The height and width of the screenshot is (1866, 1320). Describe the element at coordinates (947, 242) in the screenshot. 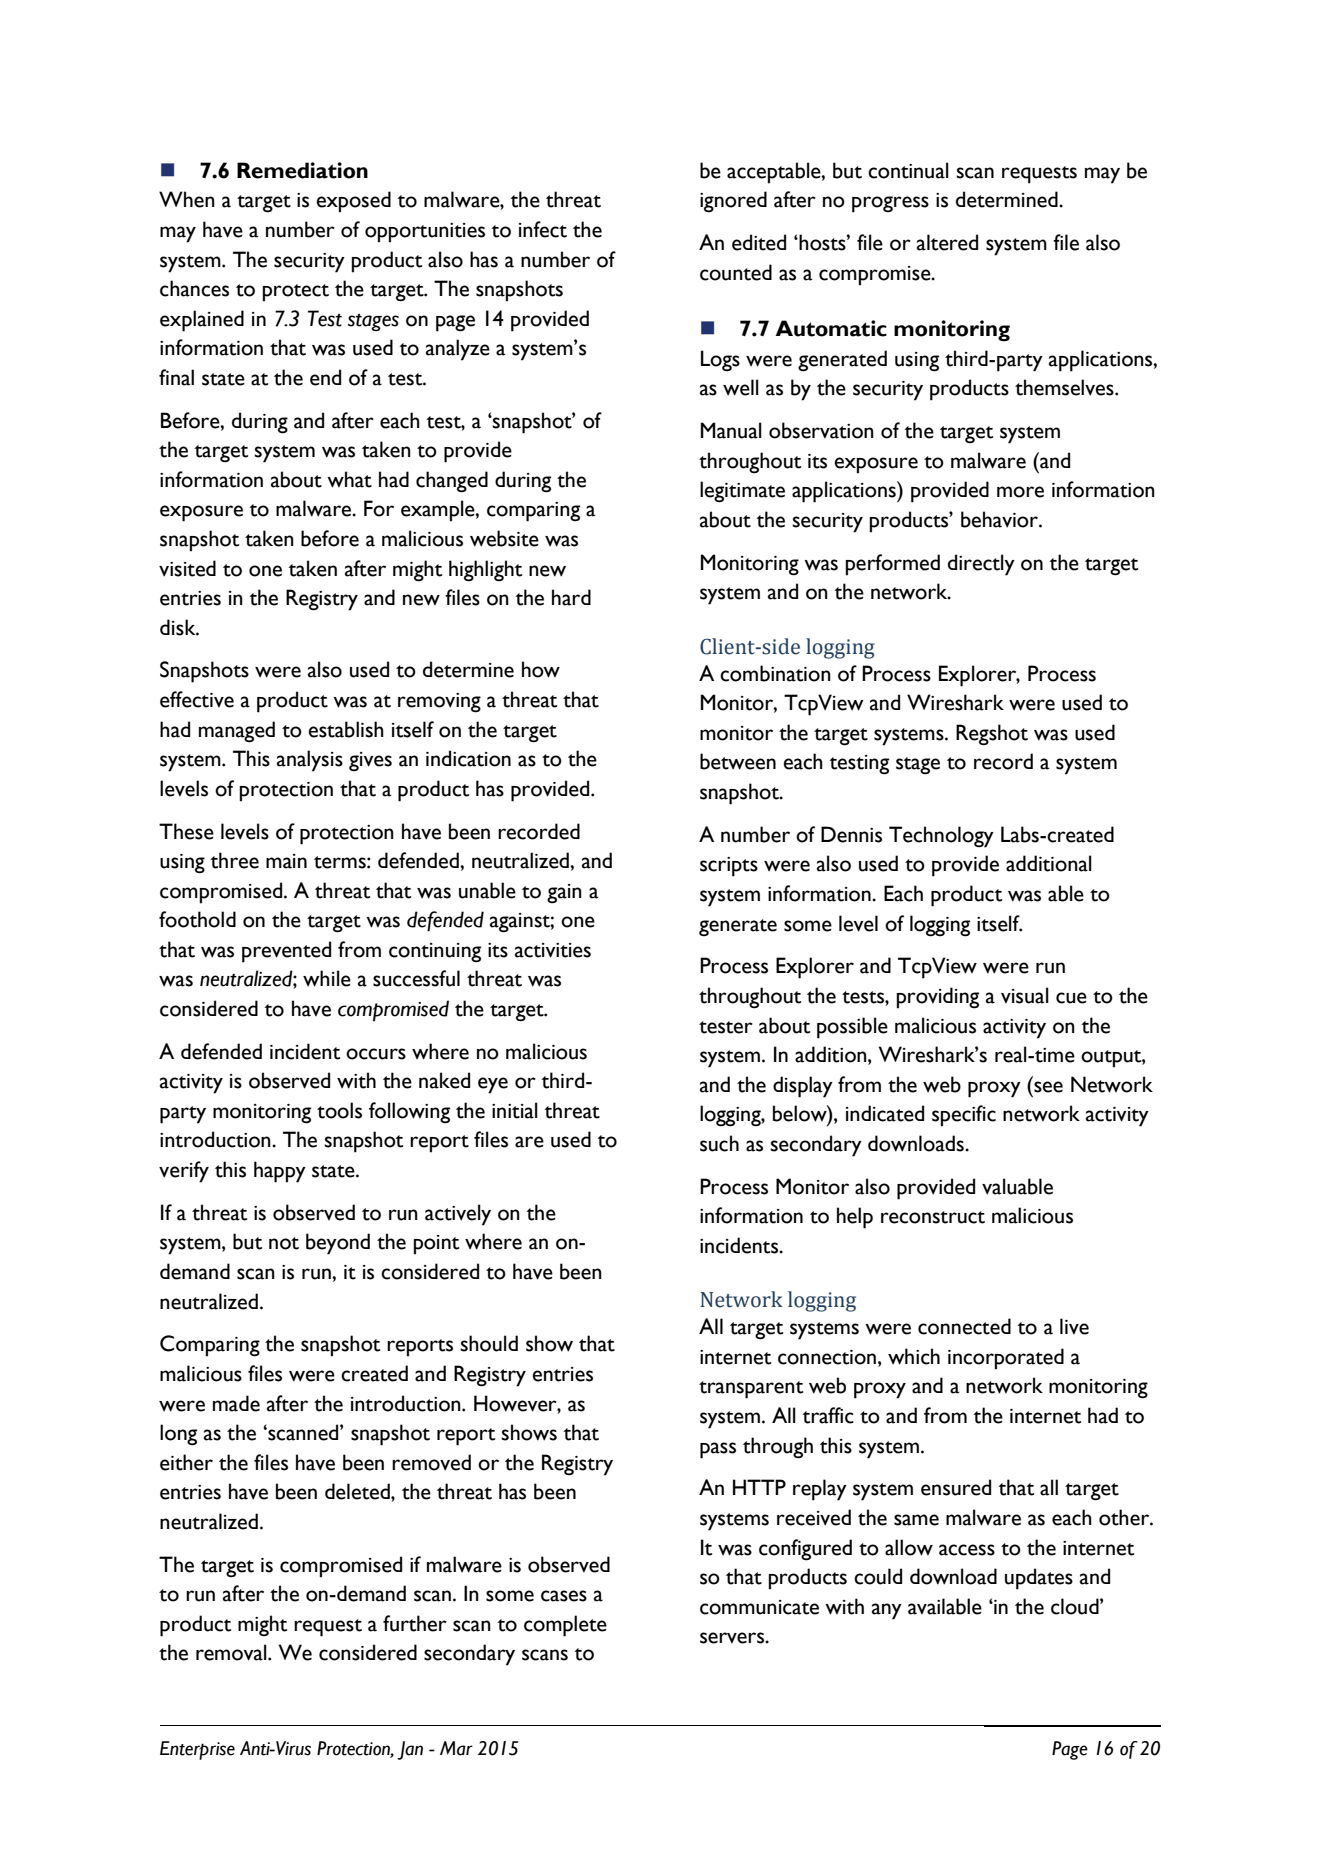

I see `altered` at that location.
